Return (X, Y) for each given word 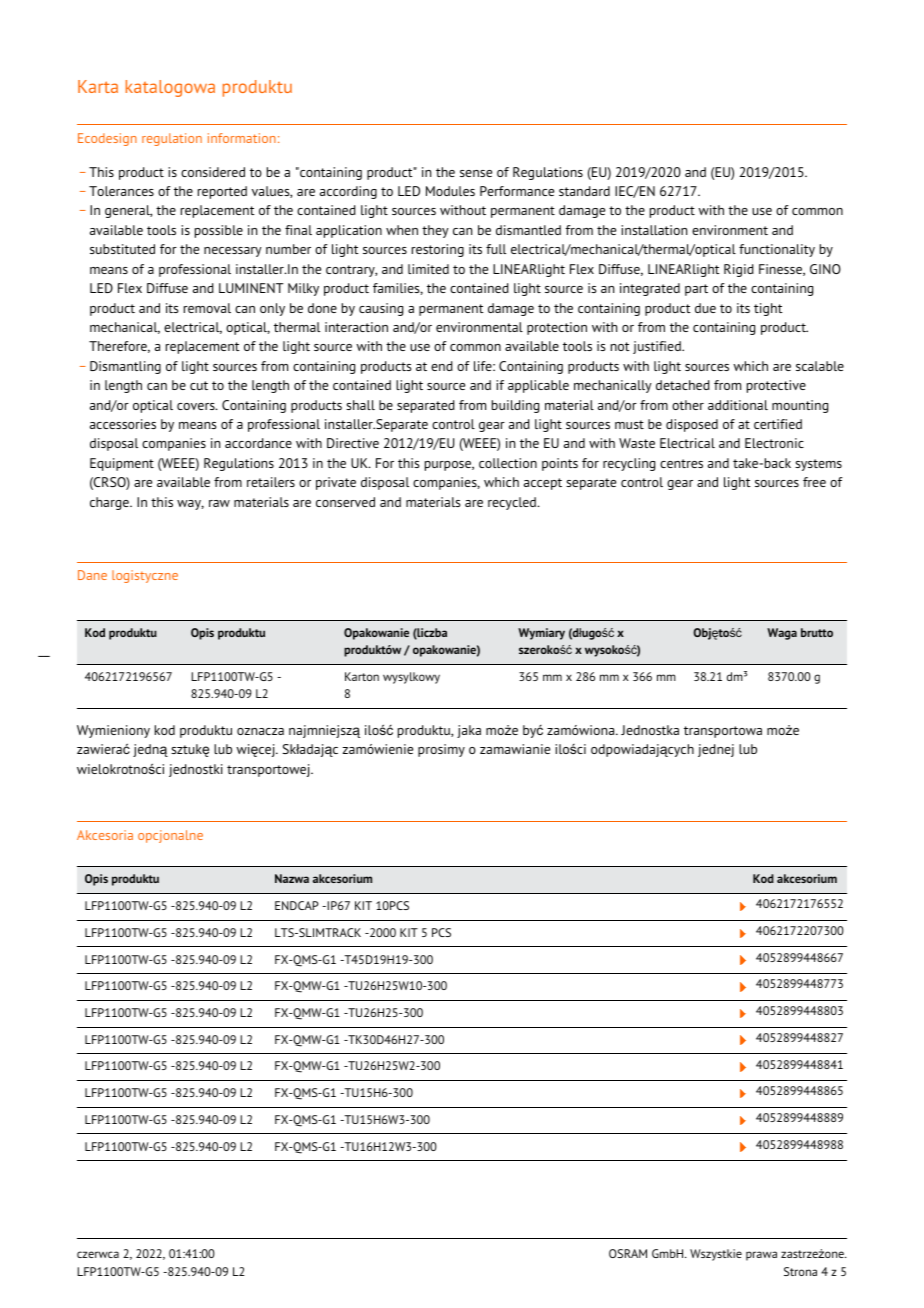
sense (476, 173)
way (190, 505)
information (242, 138)
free (814, 482)
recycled (513, 503)
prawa (761, 1256)
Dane (92, 575)
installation (654, 230)
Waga (782, 634)
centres (681, 463)
